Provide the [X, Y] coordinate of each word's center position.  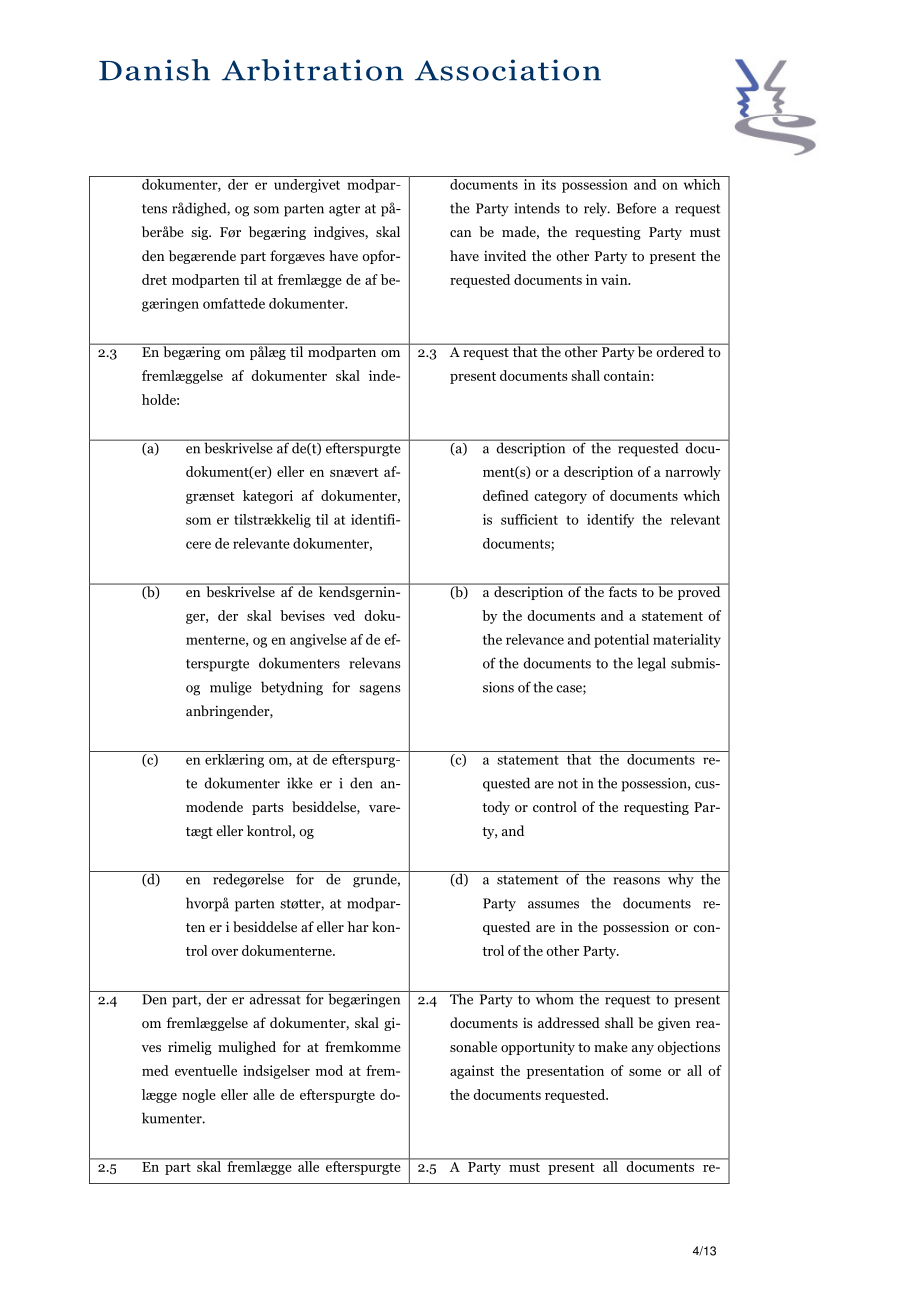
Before [636, 208]
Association [508, 70]
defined [506, 495]
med [155, 1070]
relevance [535, 639]
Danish [154, 70]
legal [651, 664]
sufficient [529, 519]
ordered [680, 350]
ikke [300, 783]
